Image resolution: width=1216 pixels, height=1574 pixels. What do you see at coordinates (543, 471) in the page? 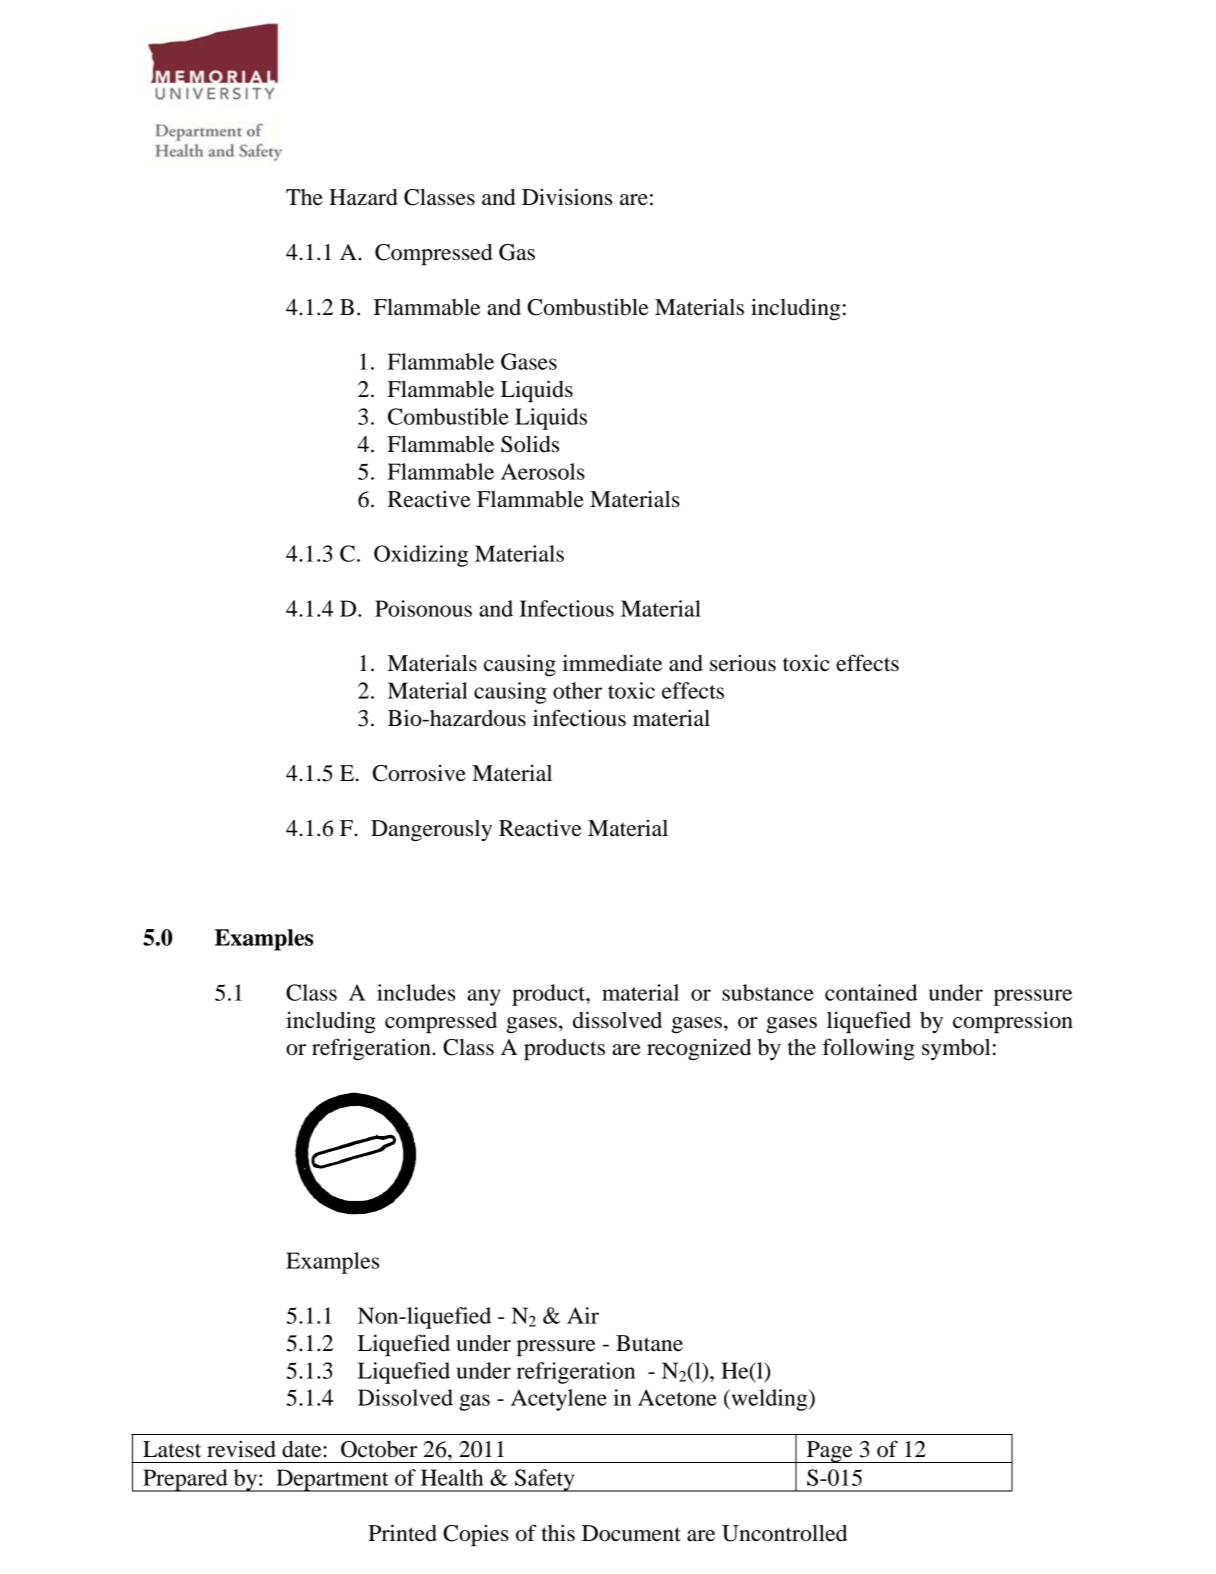
I see `Aerosols` at bounding box center [543, 471].
